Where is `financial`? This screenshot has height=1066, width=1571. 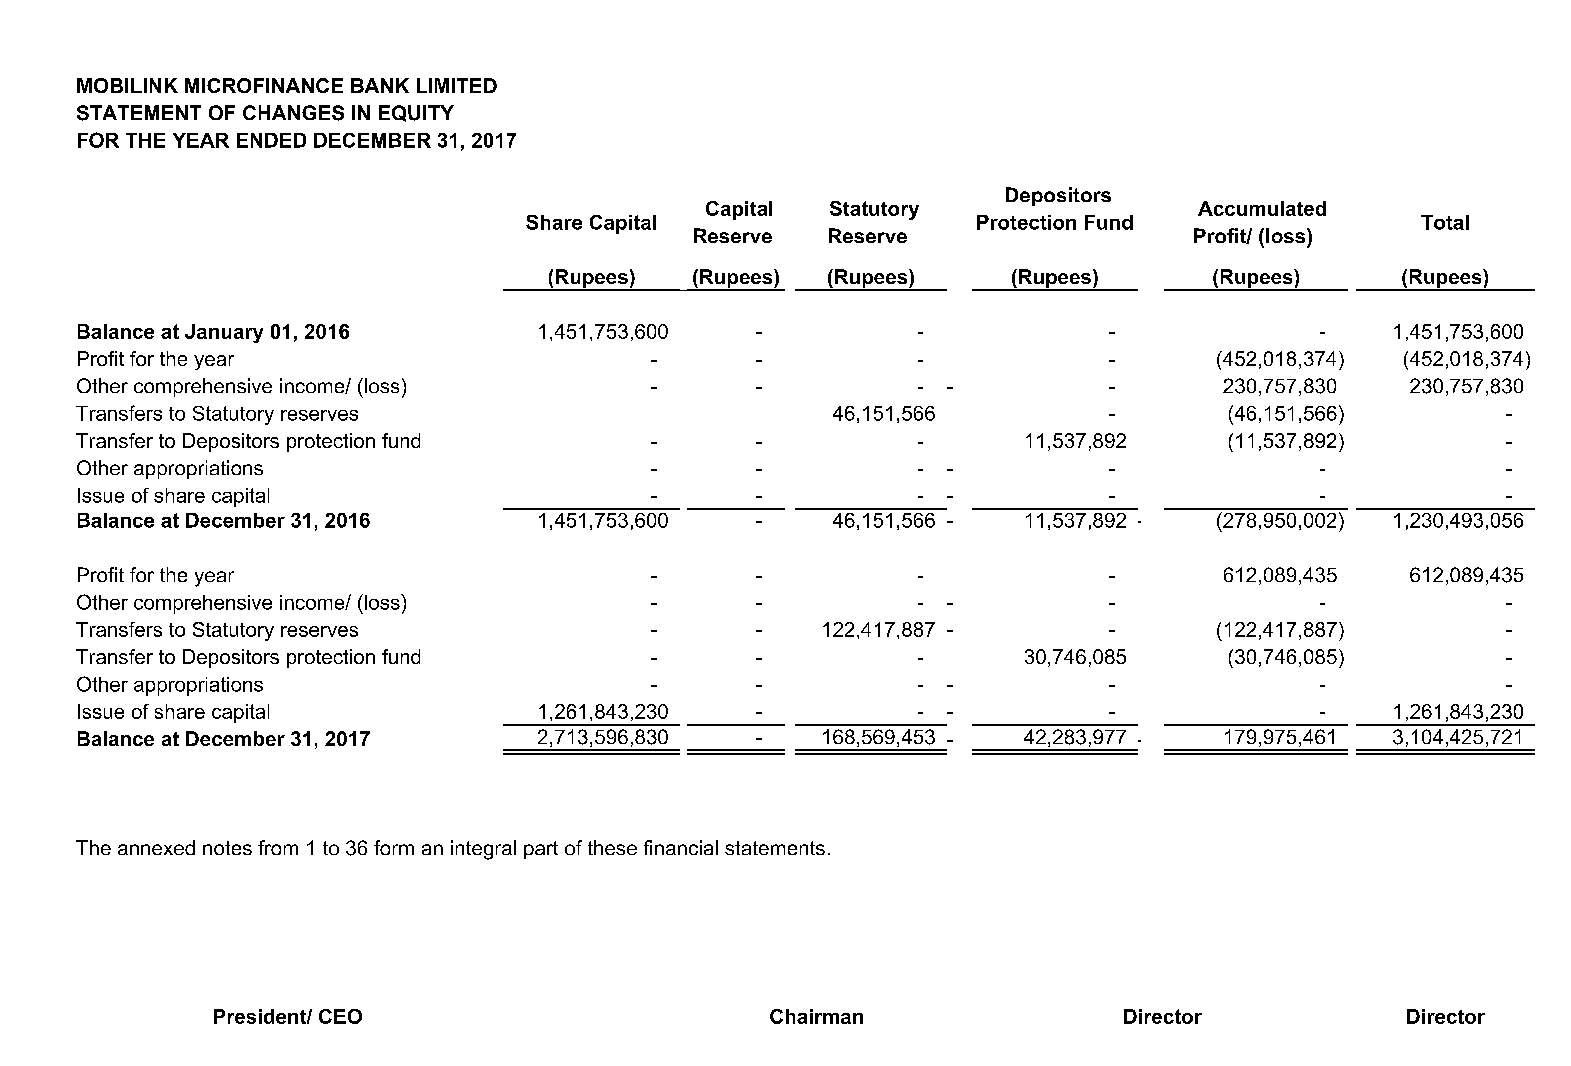 financial is located at coordinates (681, 847).
